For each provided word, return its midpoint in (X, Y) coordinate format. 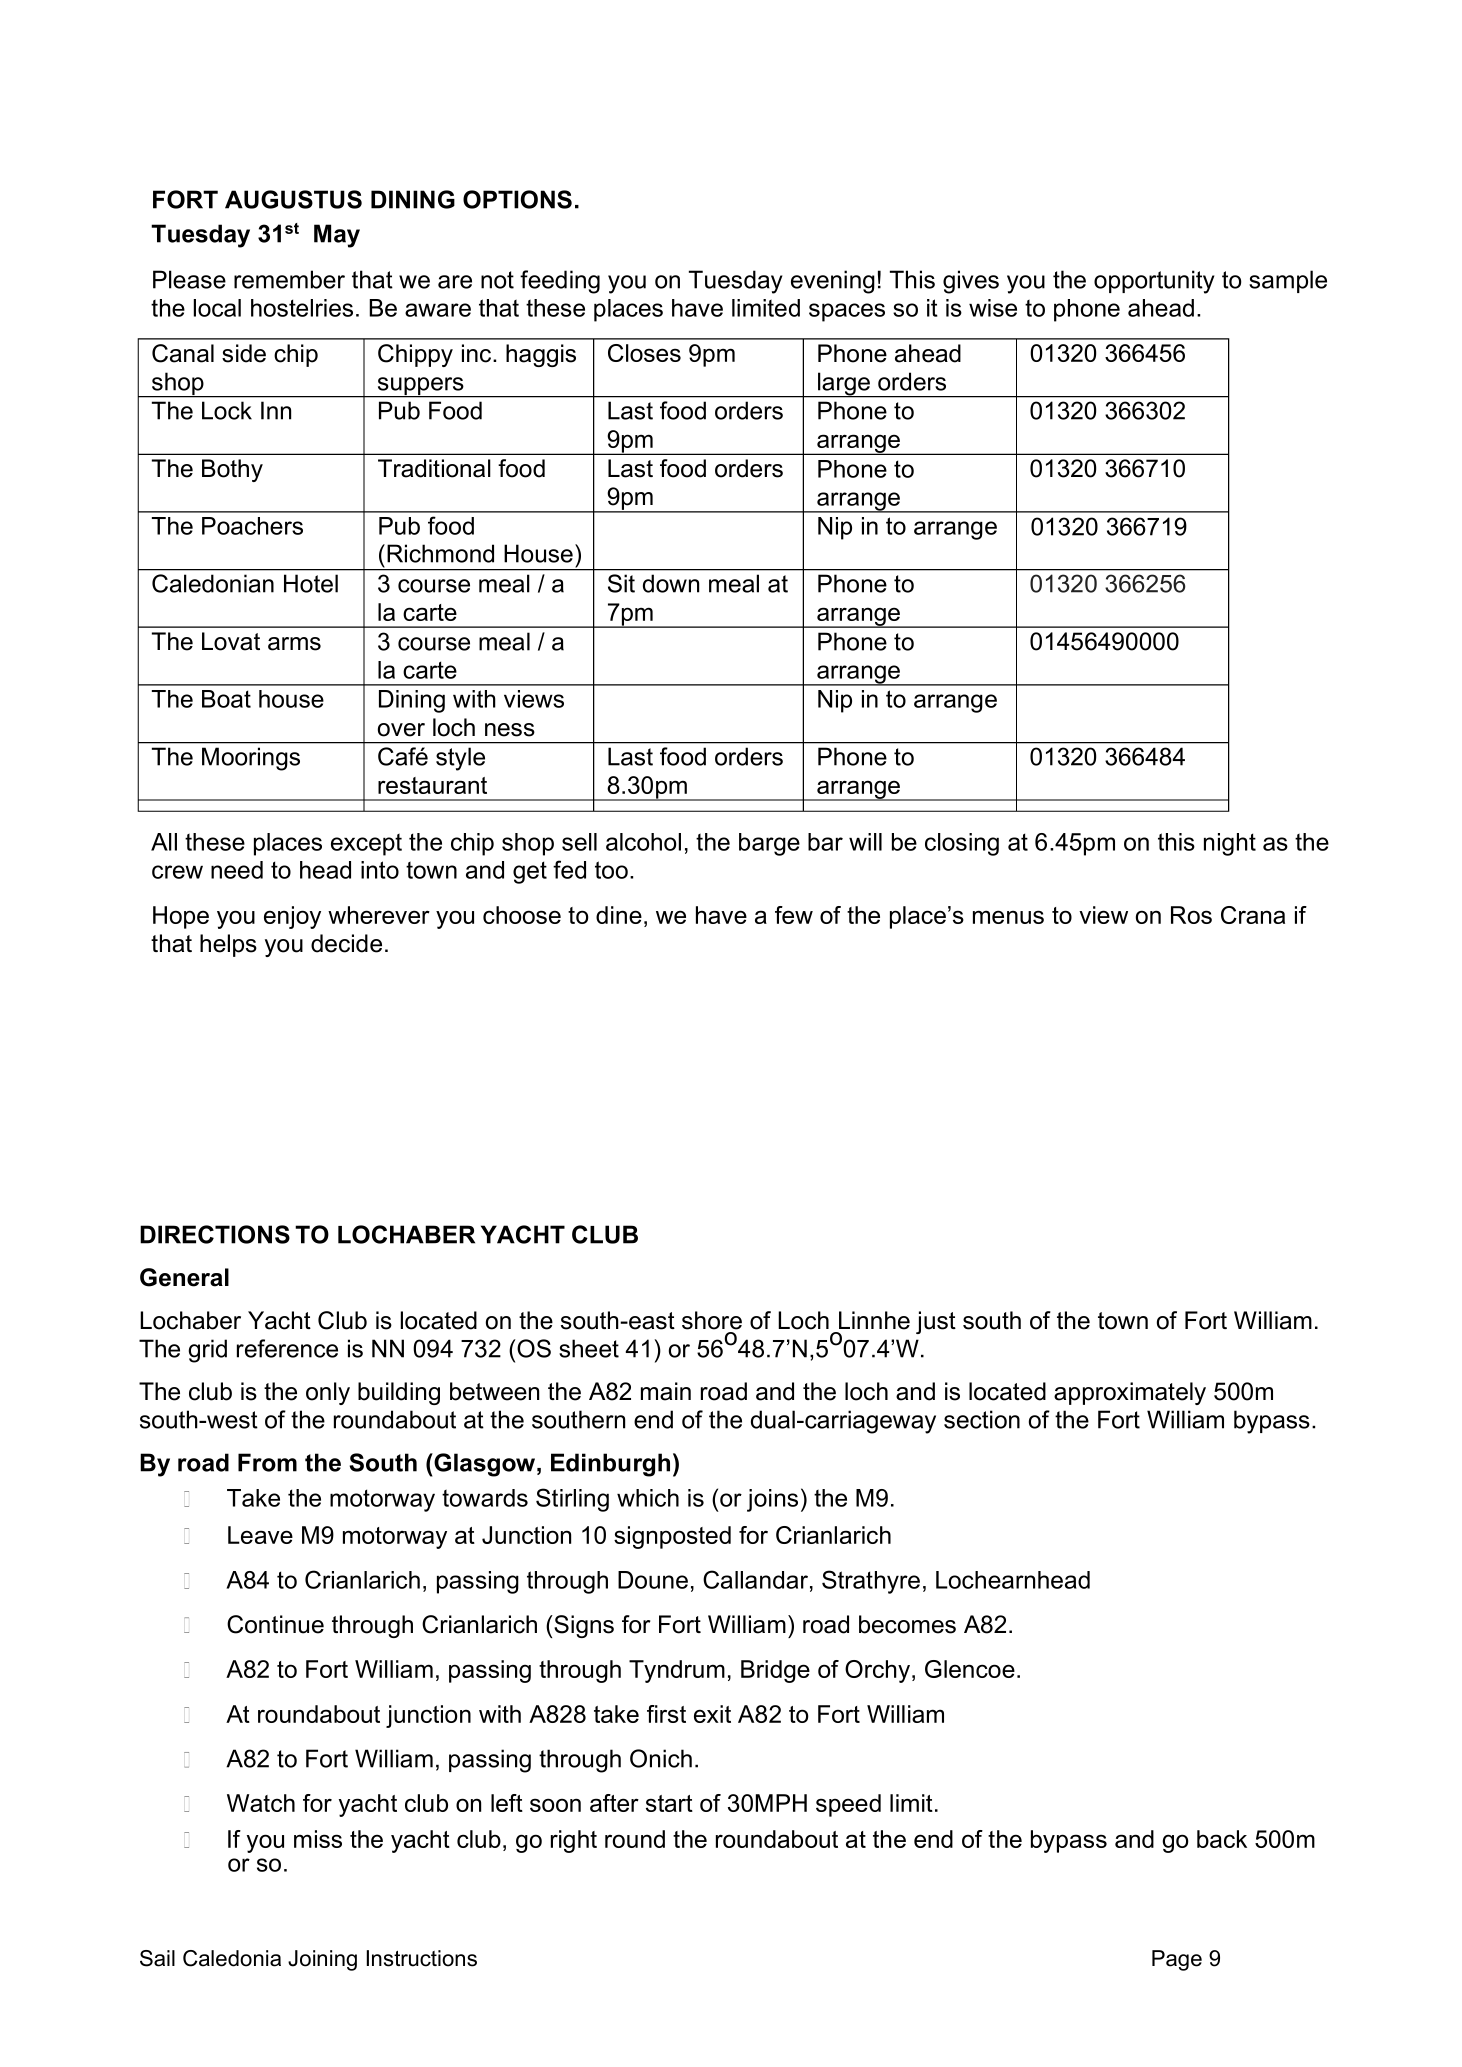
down (671, 583)
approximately (1130, 1393)
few (794, 915)
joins (772, 1500)
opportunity (1154, 282)
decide (346, 943)
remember (289, 279)
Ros (1191, 915)
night (1230, 844)
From (267, 1462)
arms (294, 644)
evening (833, 282)
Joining (322, 1960)
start (669, 1803)
